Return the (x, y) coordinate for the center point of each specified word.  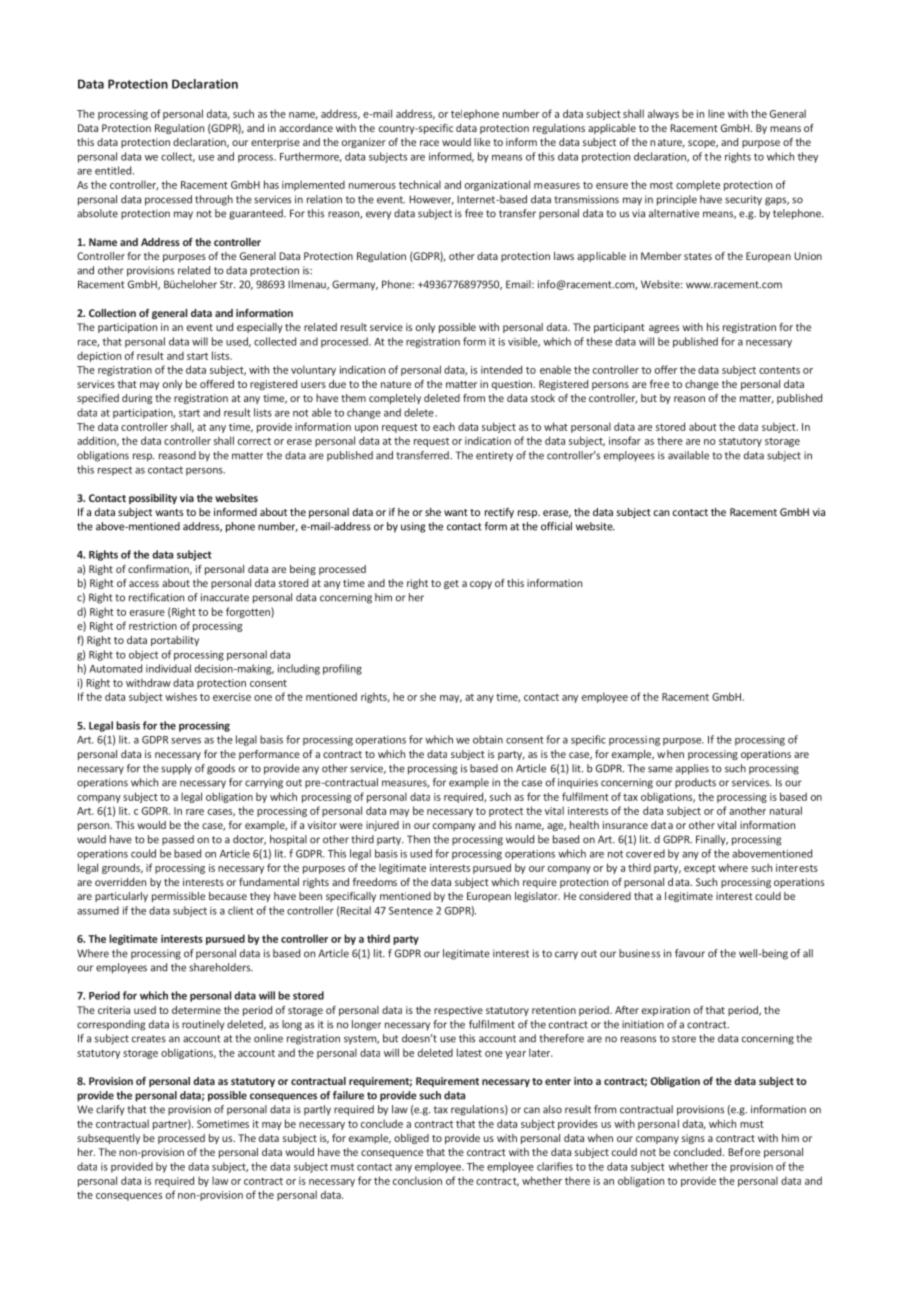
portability (175, 641)
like (482, 142)
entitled (113, 170)
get (451, 584)
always (663, 114)
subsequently (108, 1139)
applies (692, 769)
